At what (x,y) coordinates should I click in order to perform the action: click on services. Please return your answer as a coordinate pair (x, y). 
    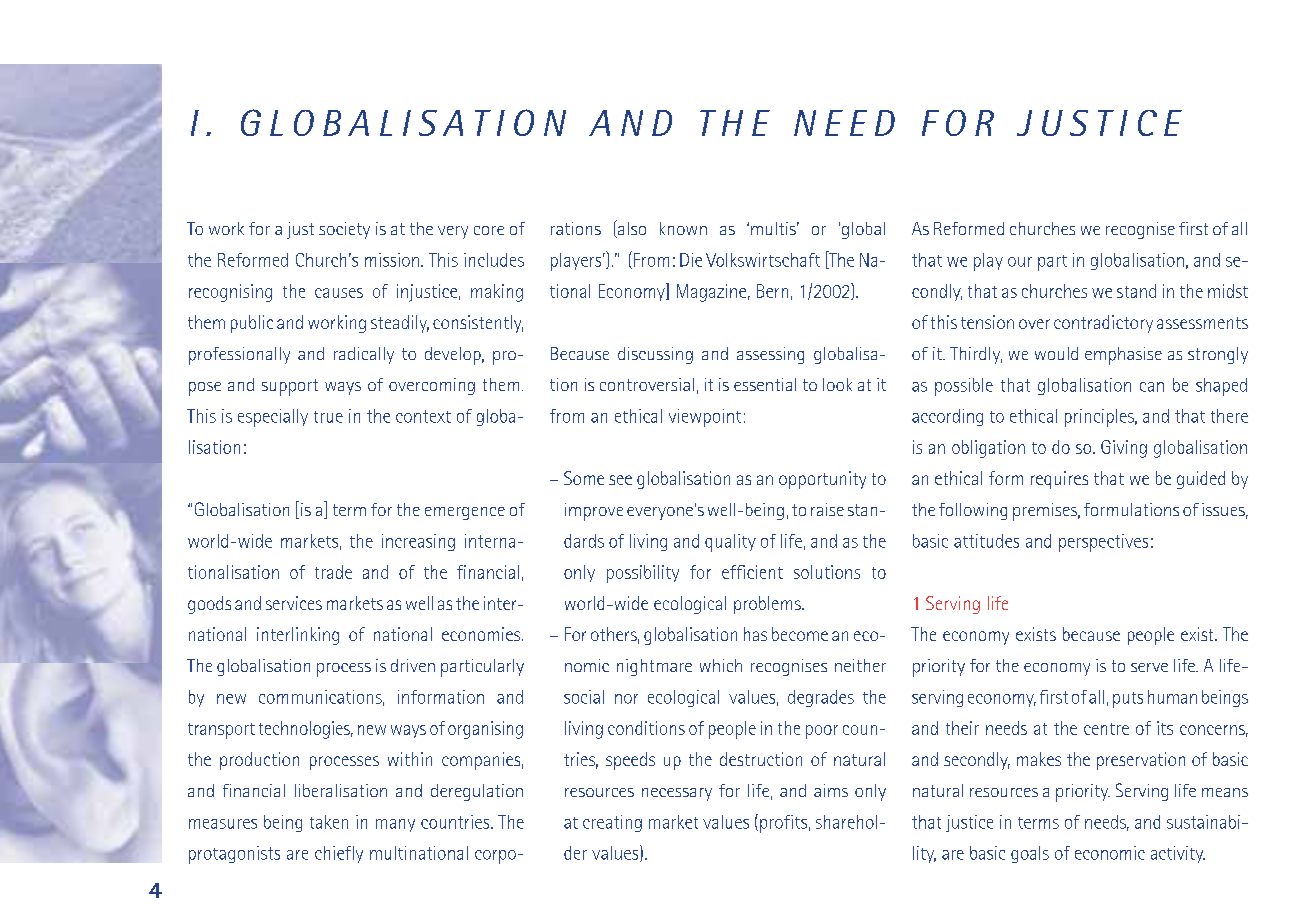
    Looking at the image, I should click on (294, 603).
